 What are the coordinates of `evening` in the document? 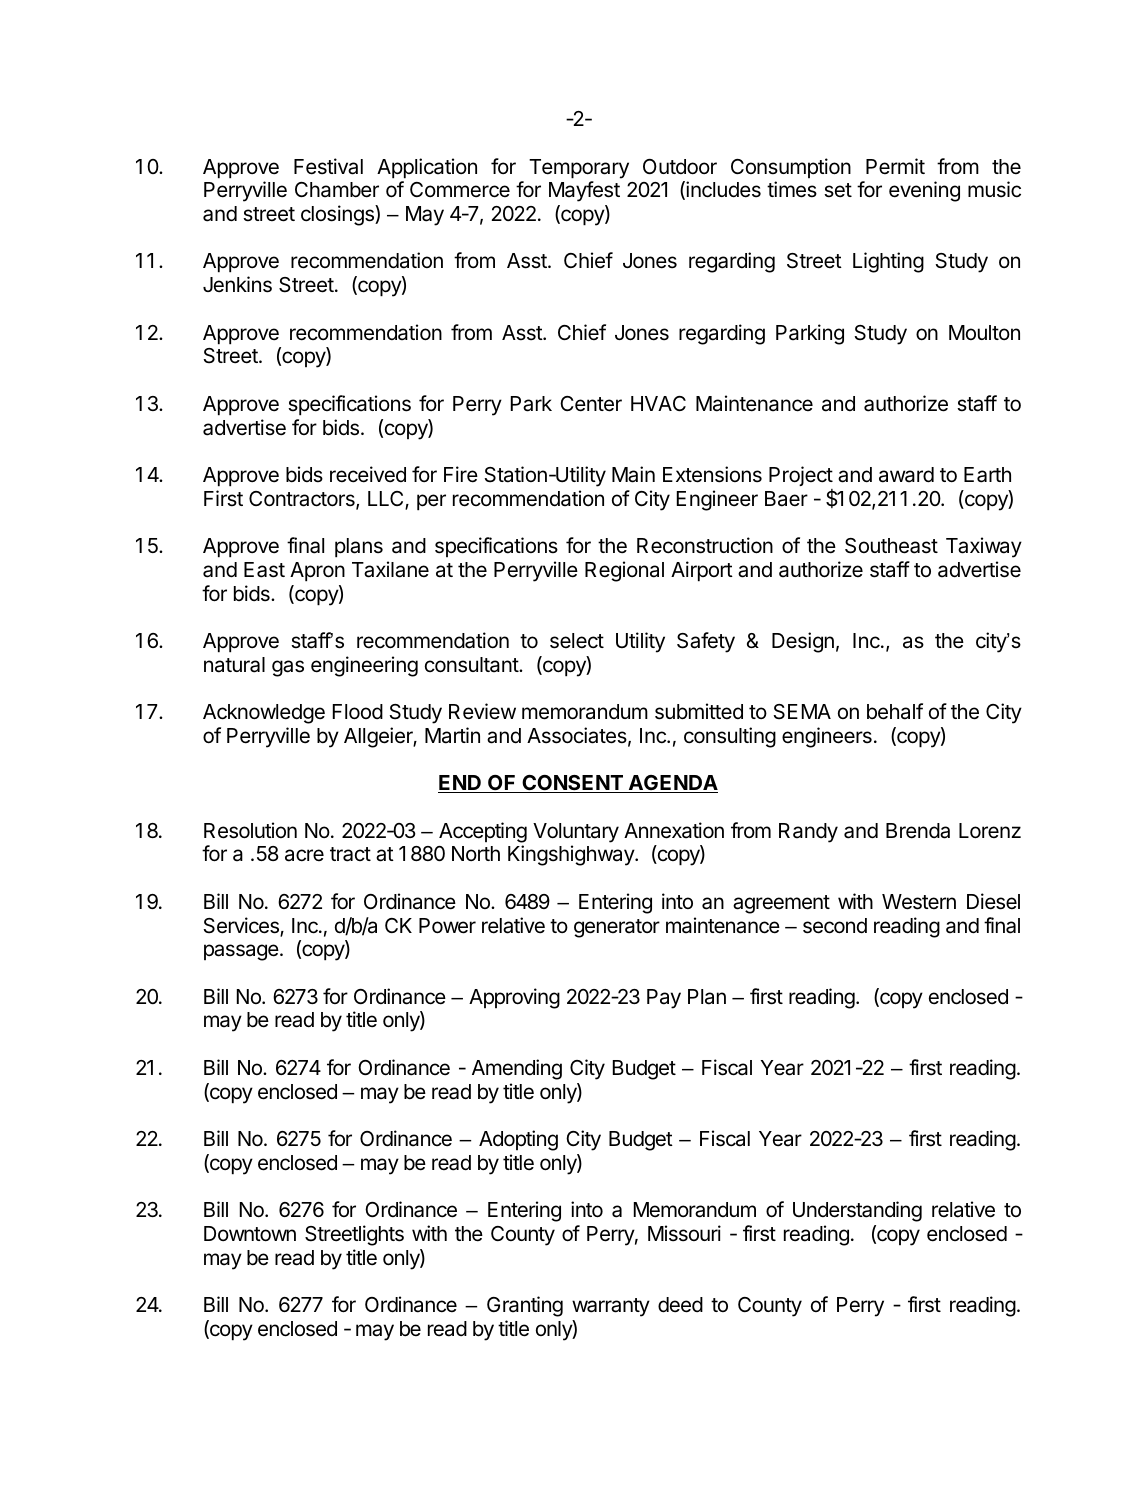 It's located at (924, 191).
